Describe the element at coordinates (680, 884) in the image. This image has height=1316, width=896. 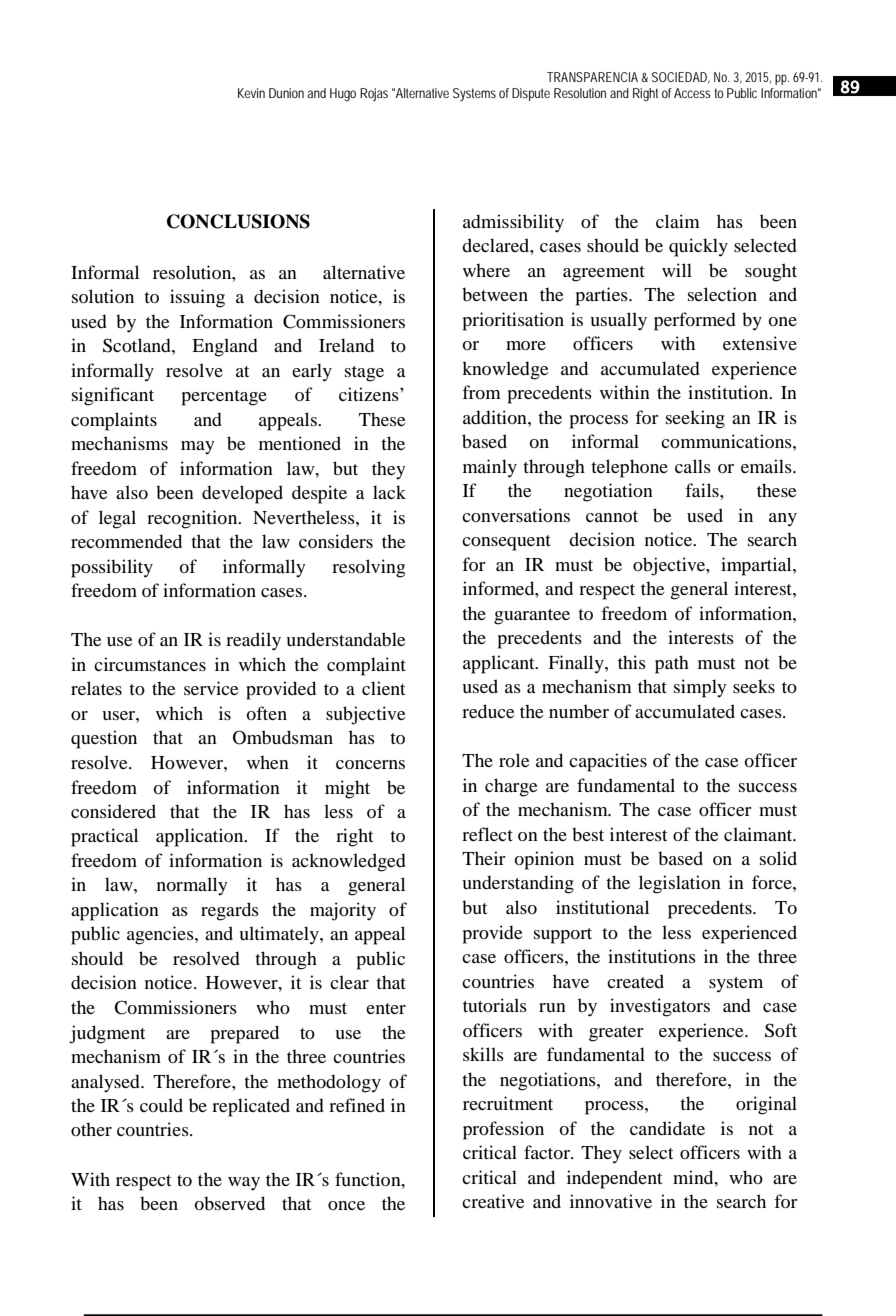
I see `legislation` at that location.
